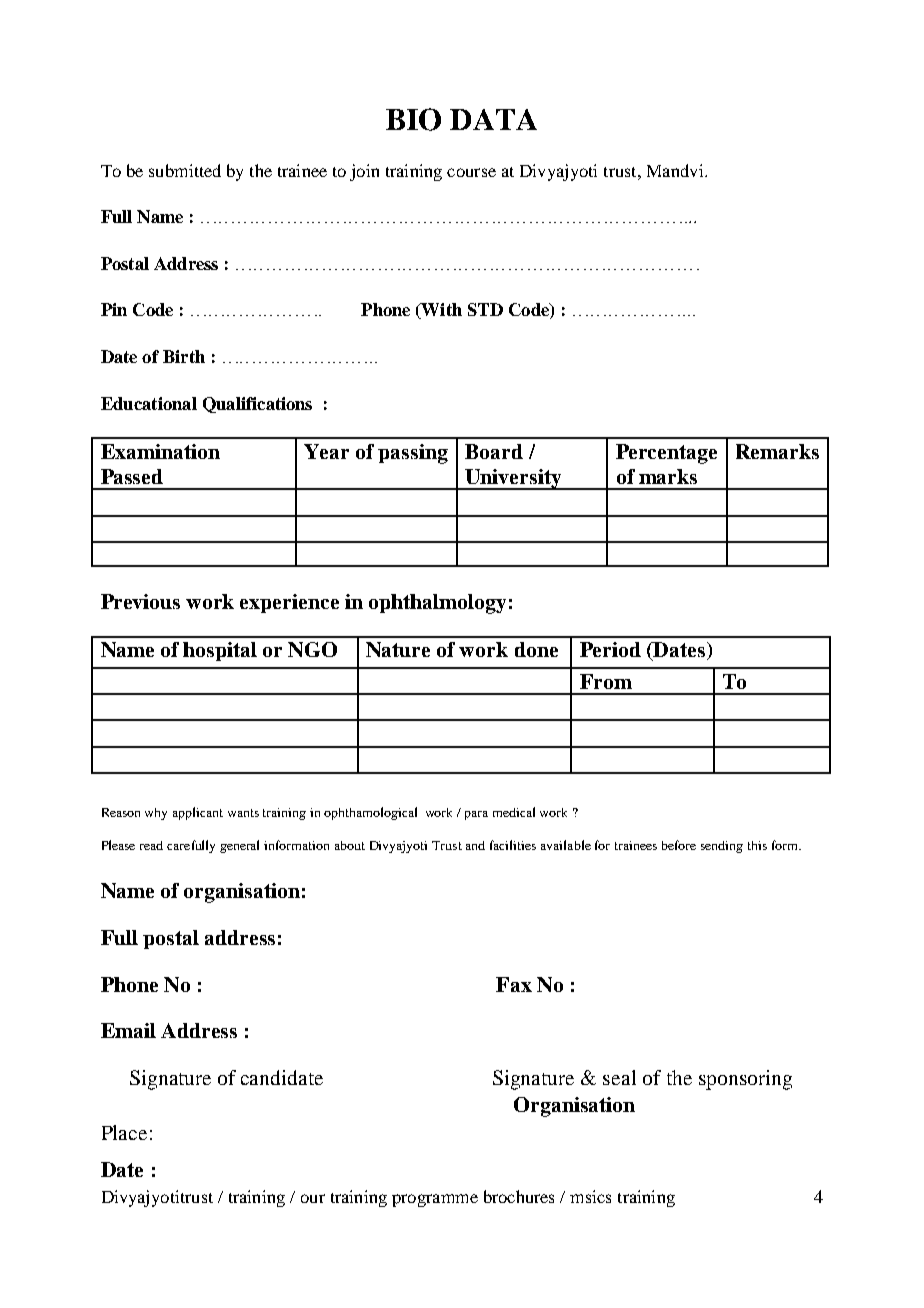 This document has width=924, height=1308. Describe the element at coordinates (124, 1132) in the document. I see `Place` at that location.
